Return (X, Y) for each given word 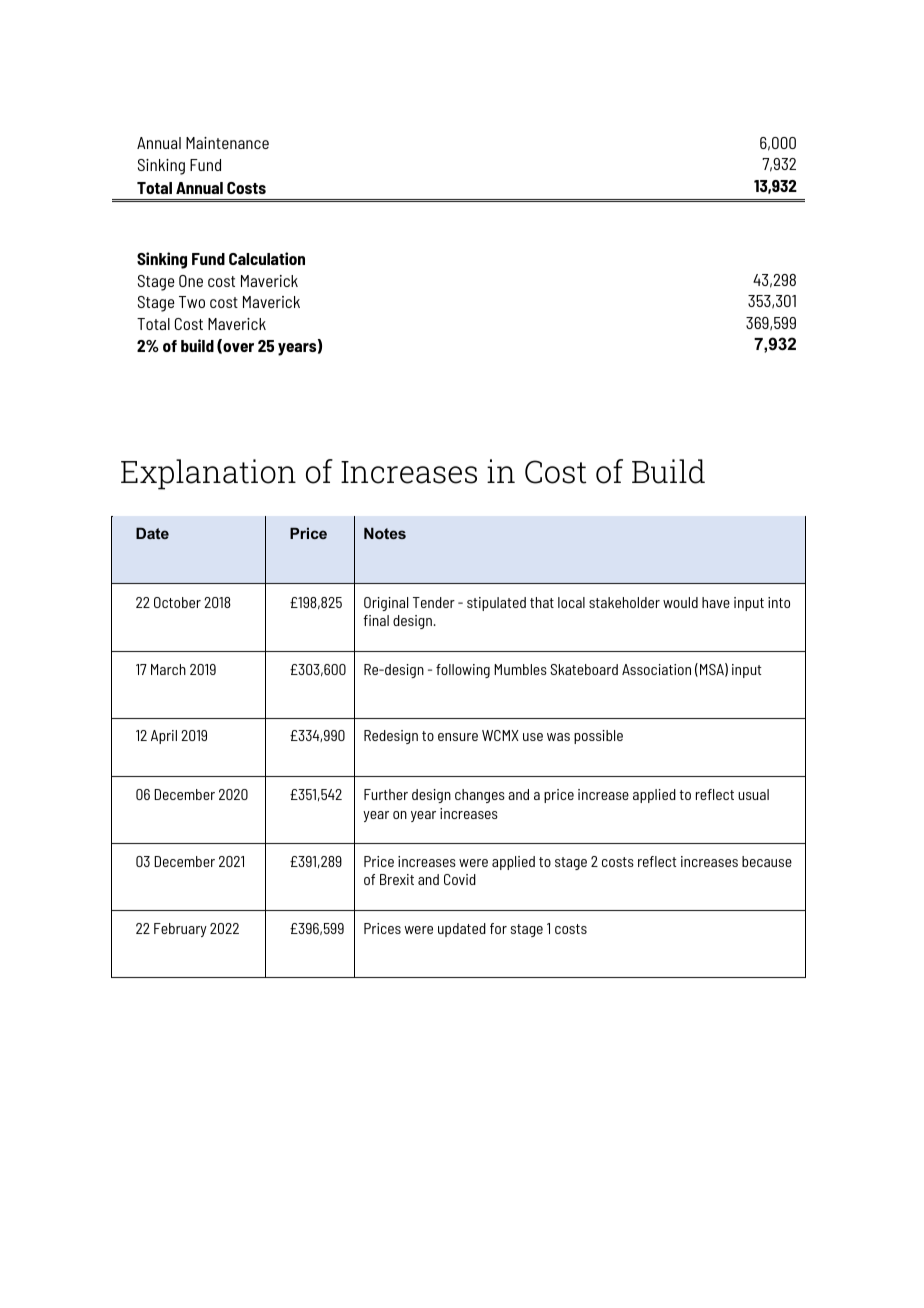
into (779, 602)
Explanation (208, 474)
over (237, 348)
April (164, 737)
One (191, 281)
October (177, 602)
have (716, 602)
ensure (458, 737)
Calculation (267, 258)
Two (192, 302)
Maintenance (227, 143)
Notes (385, 533)
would (680, 602)
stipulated (496, 604)
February (180, 930)
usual (753, 794)
